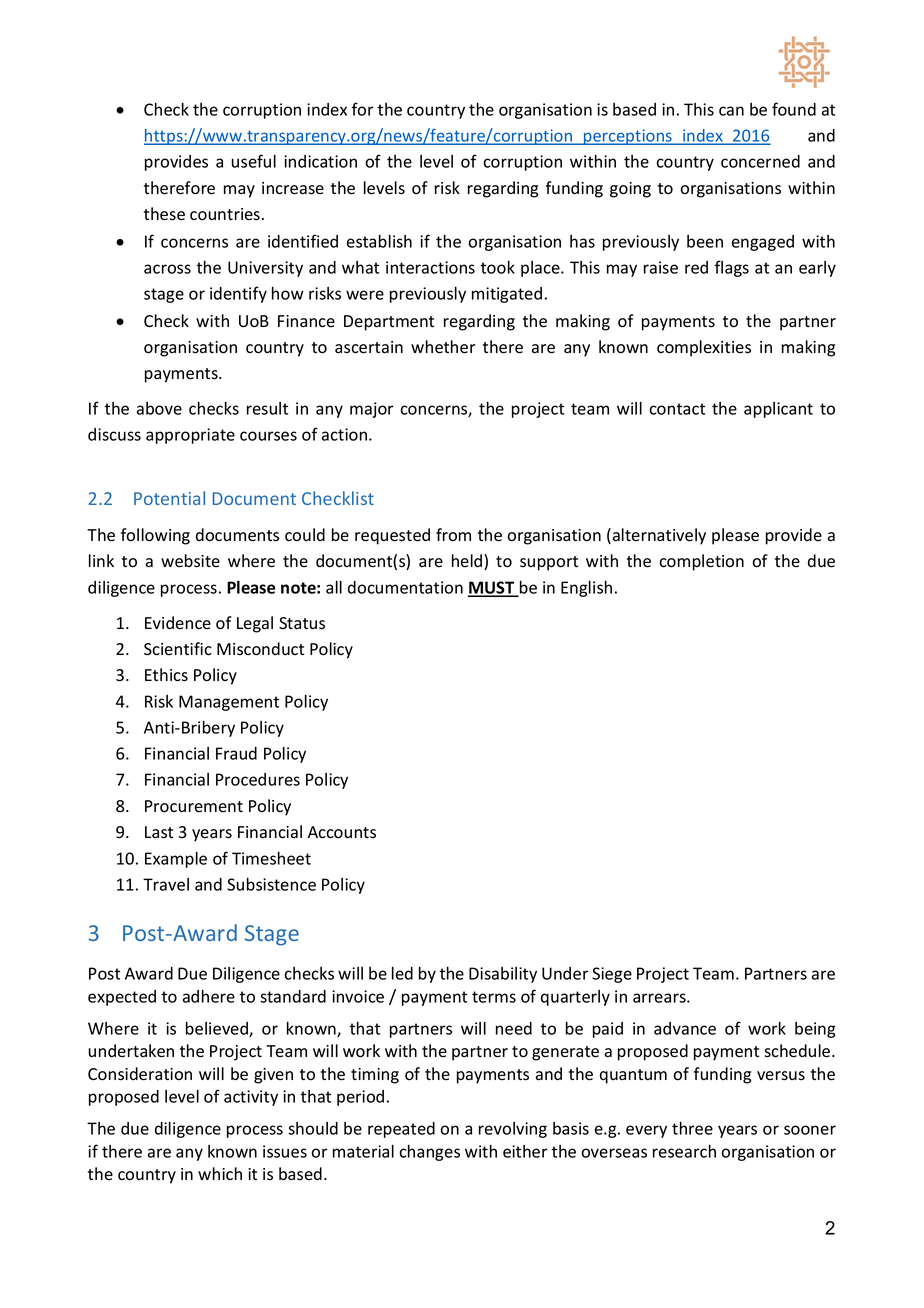 This image has height=1308, width=924. Describe the element at coordinates (492, 588) in the image. I see `MUST` at that location.
